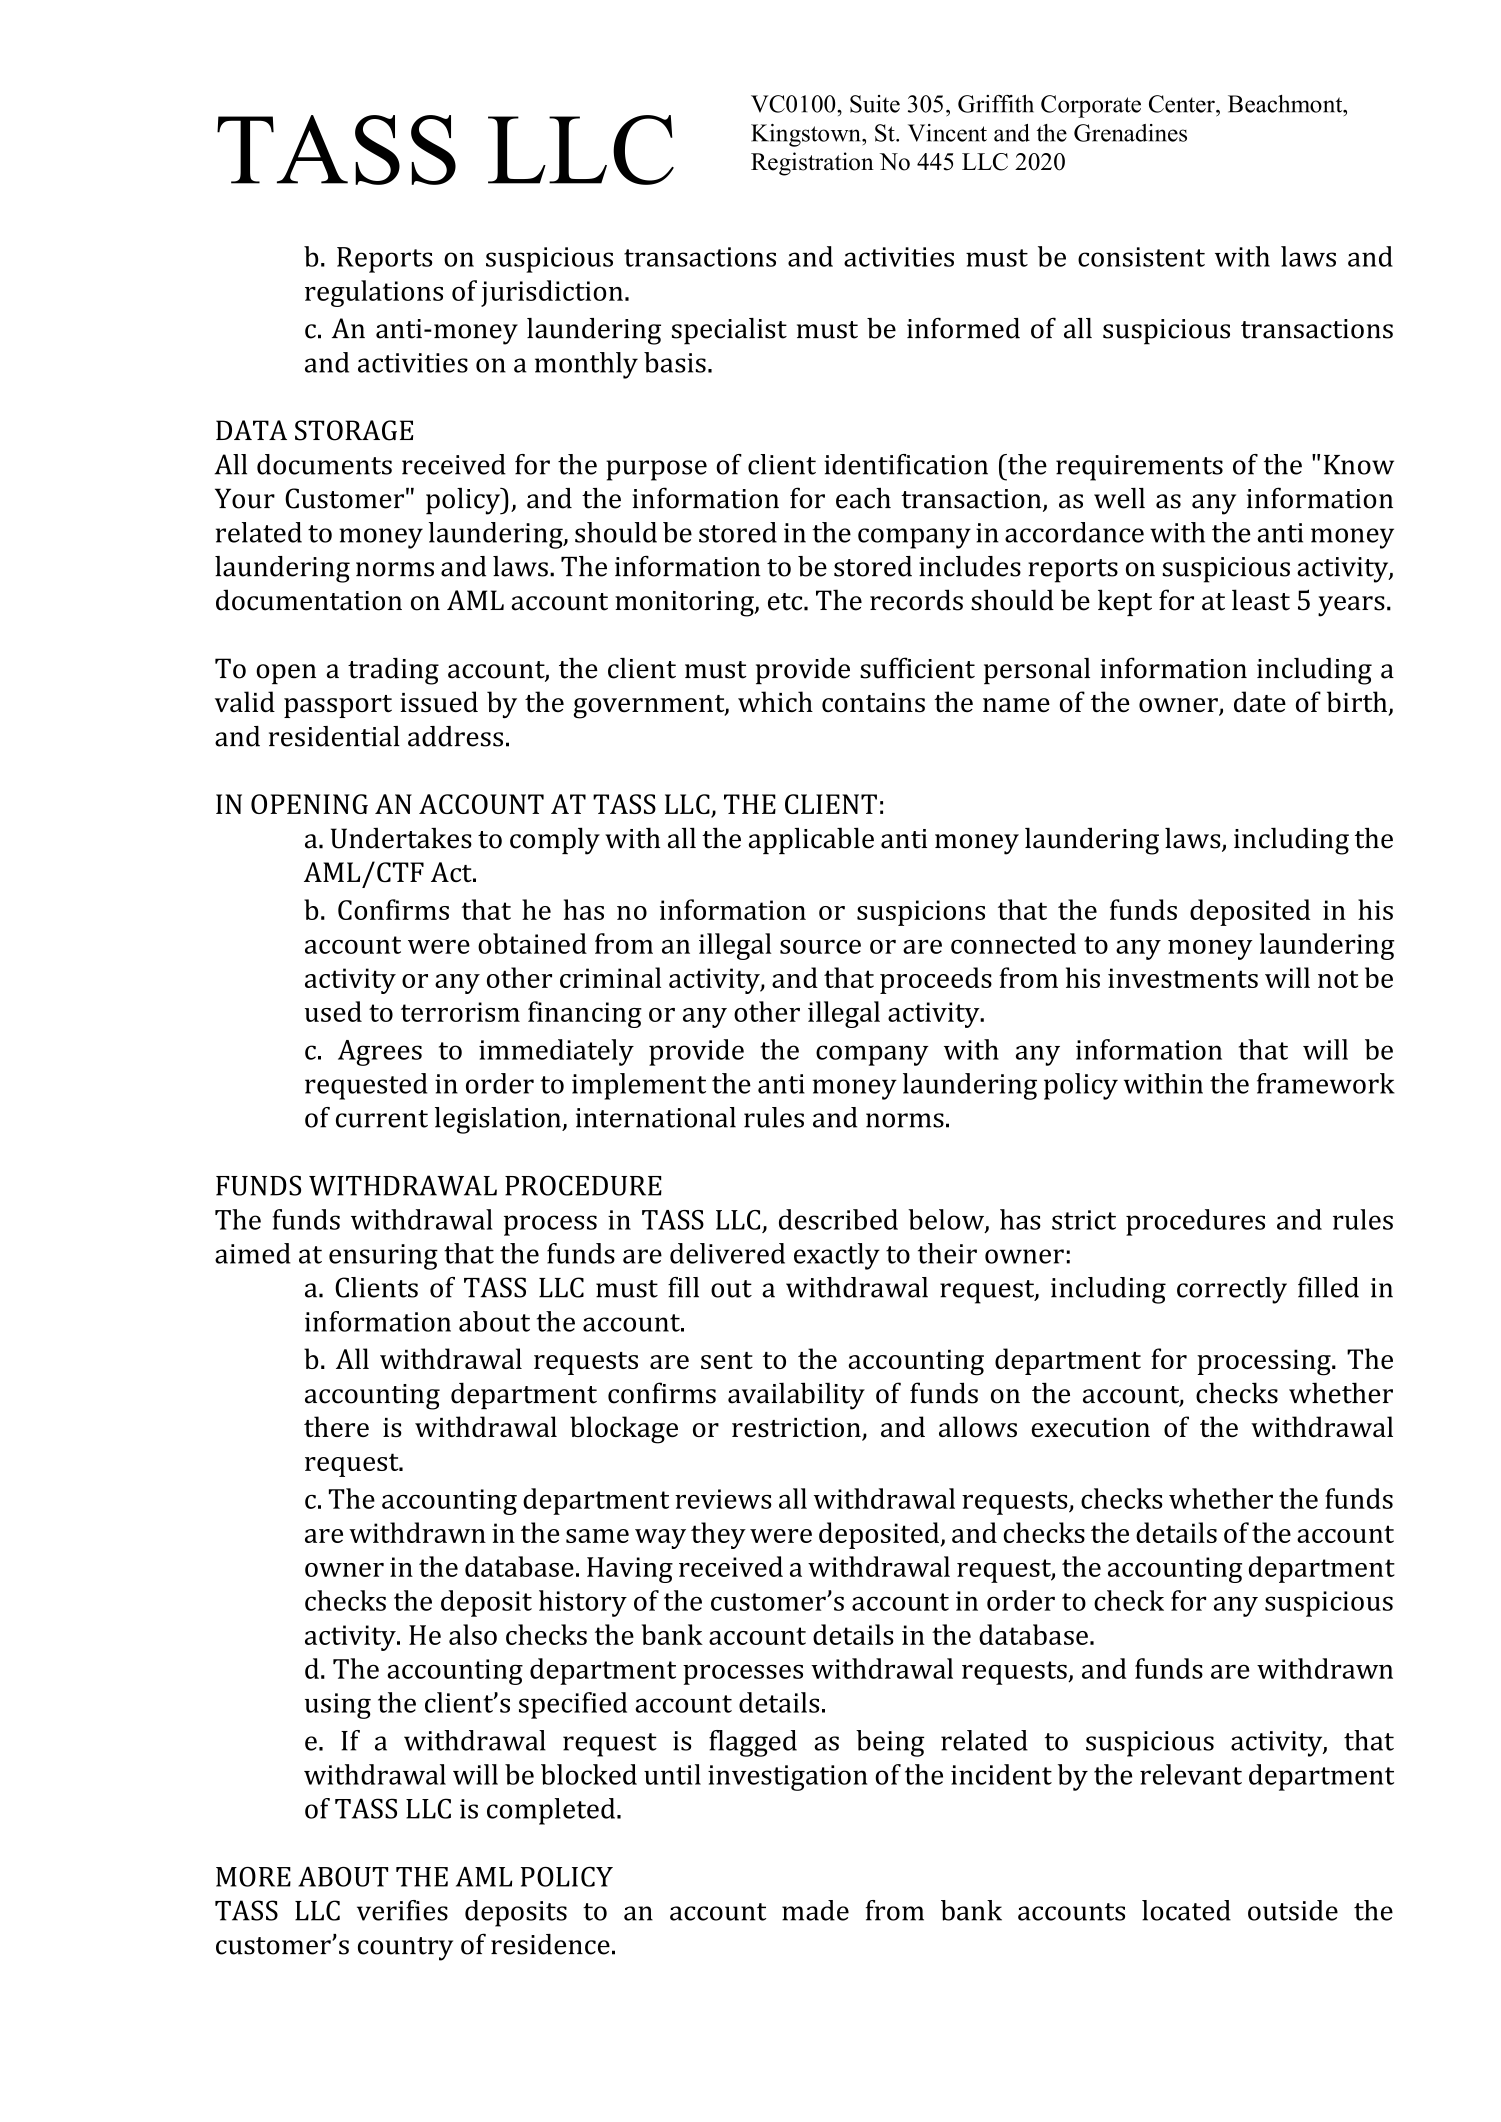 Image resolution: width=1501 pixels, height=2122 pixels. What do you see at coordinates (718, 1535) in the document?
I see `they` at bounding box center [718, 1535].
